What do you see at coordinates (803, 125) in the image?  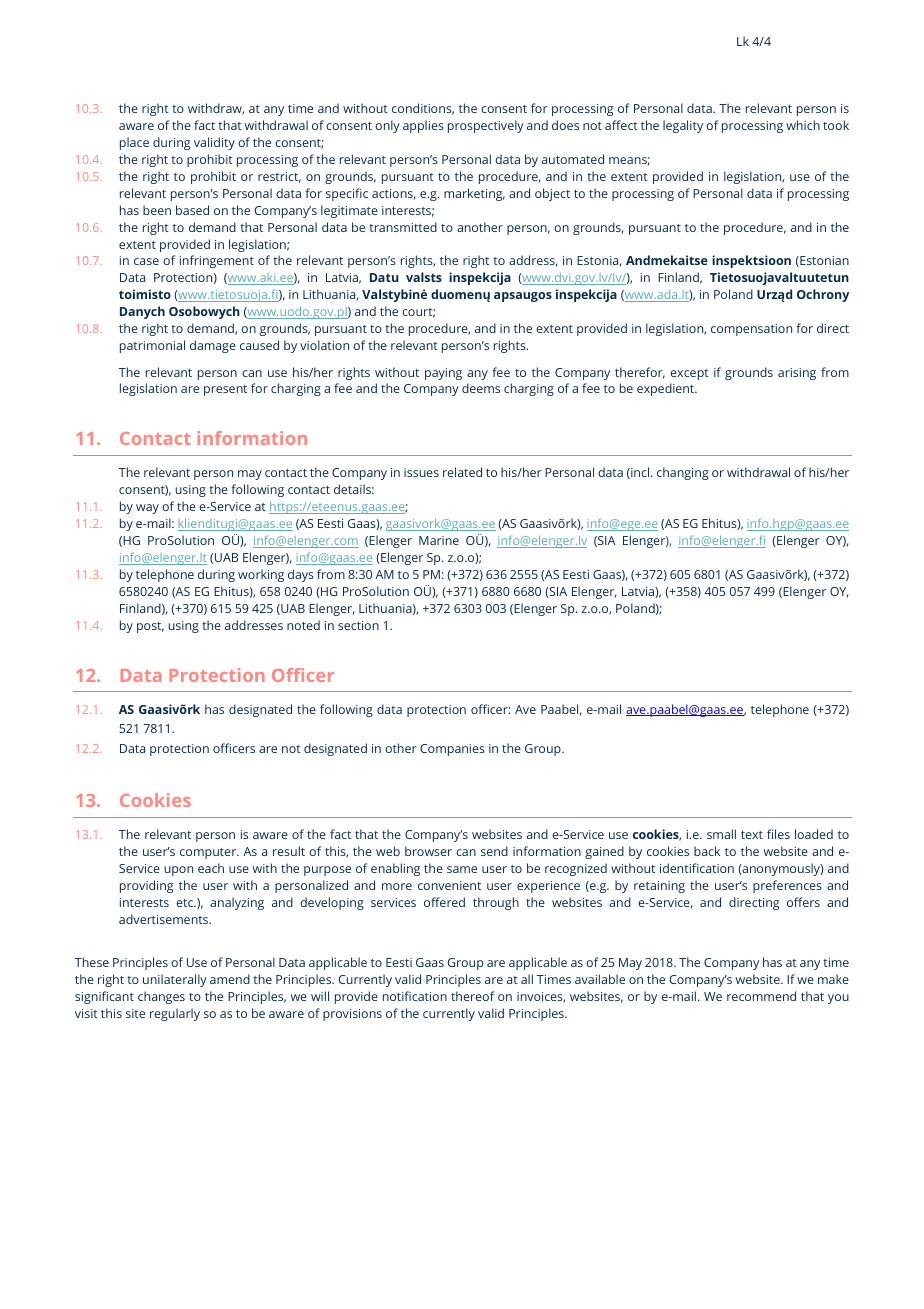 I see `which` at bounding box center [803, 125].
